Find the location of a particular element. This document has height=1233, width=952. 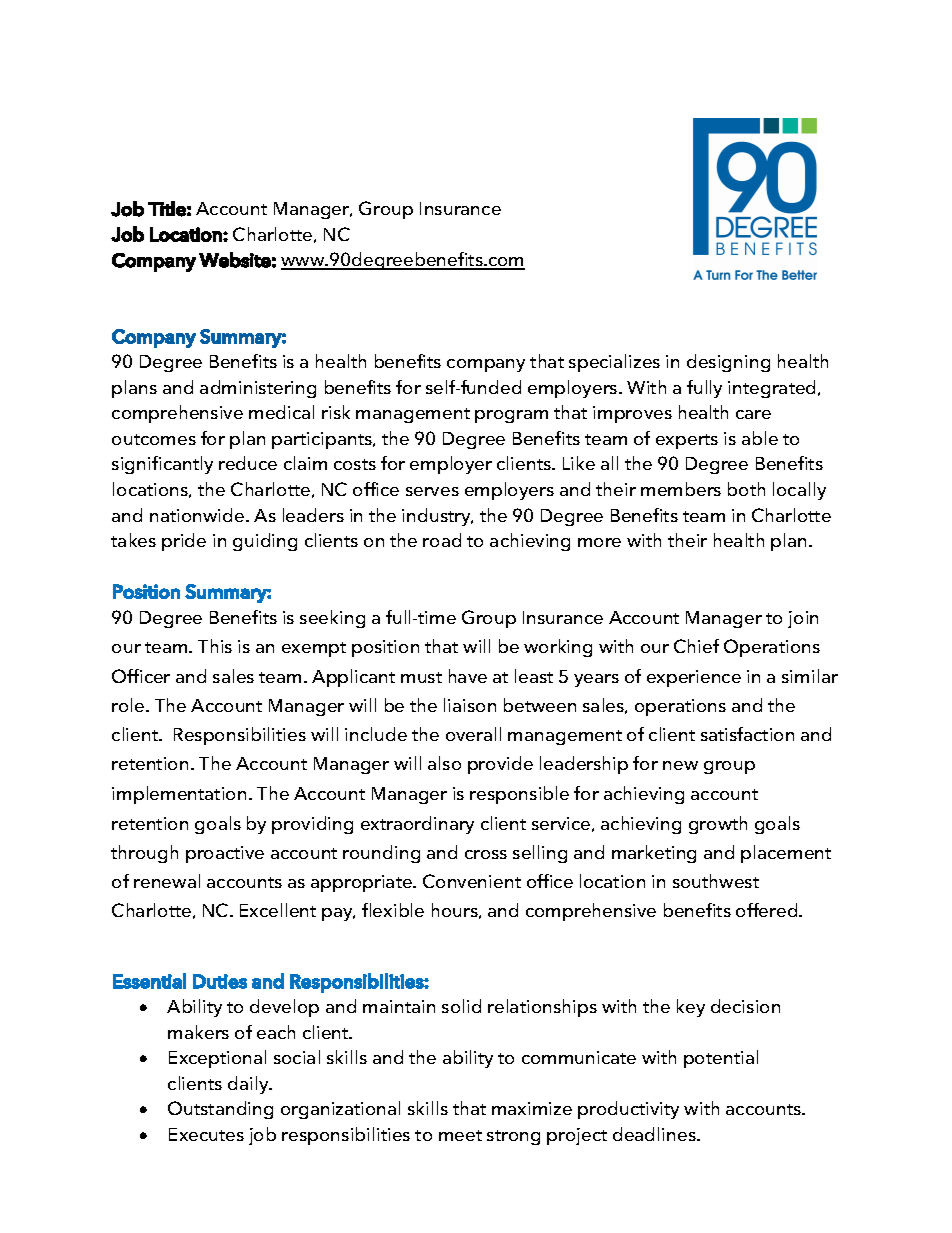

designing is located at coordinates (728, 363).
